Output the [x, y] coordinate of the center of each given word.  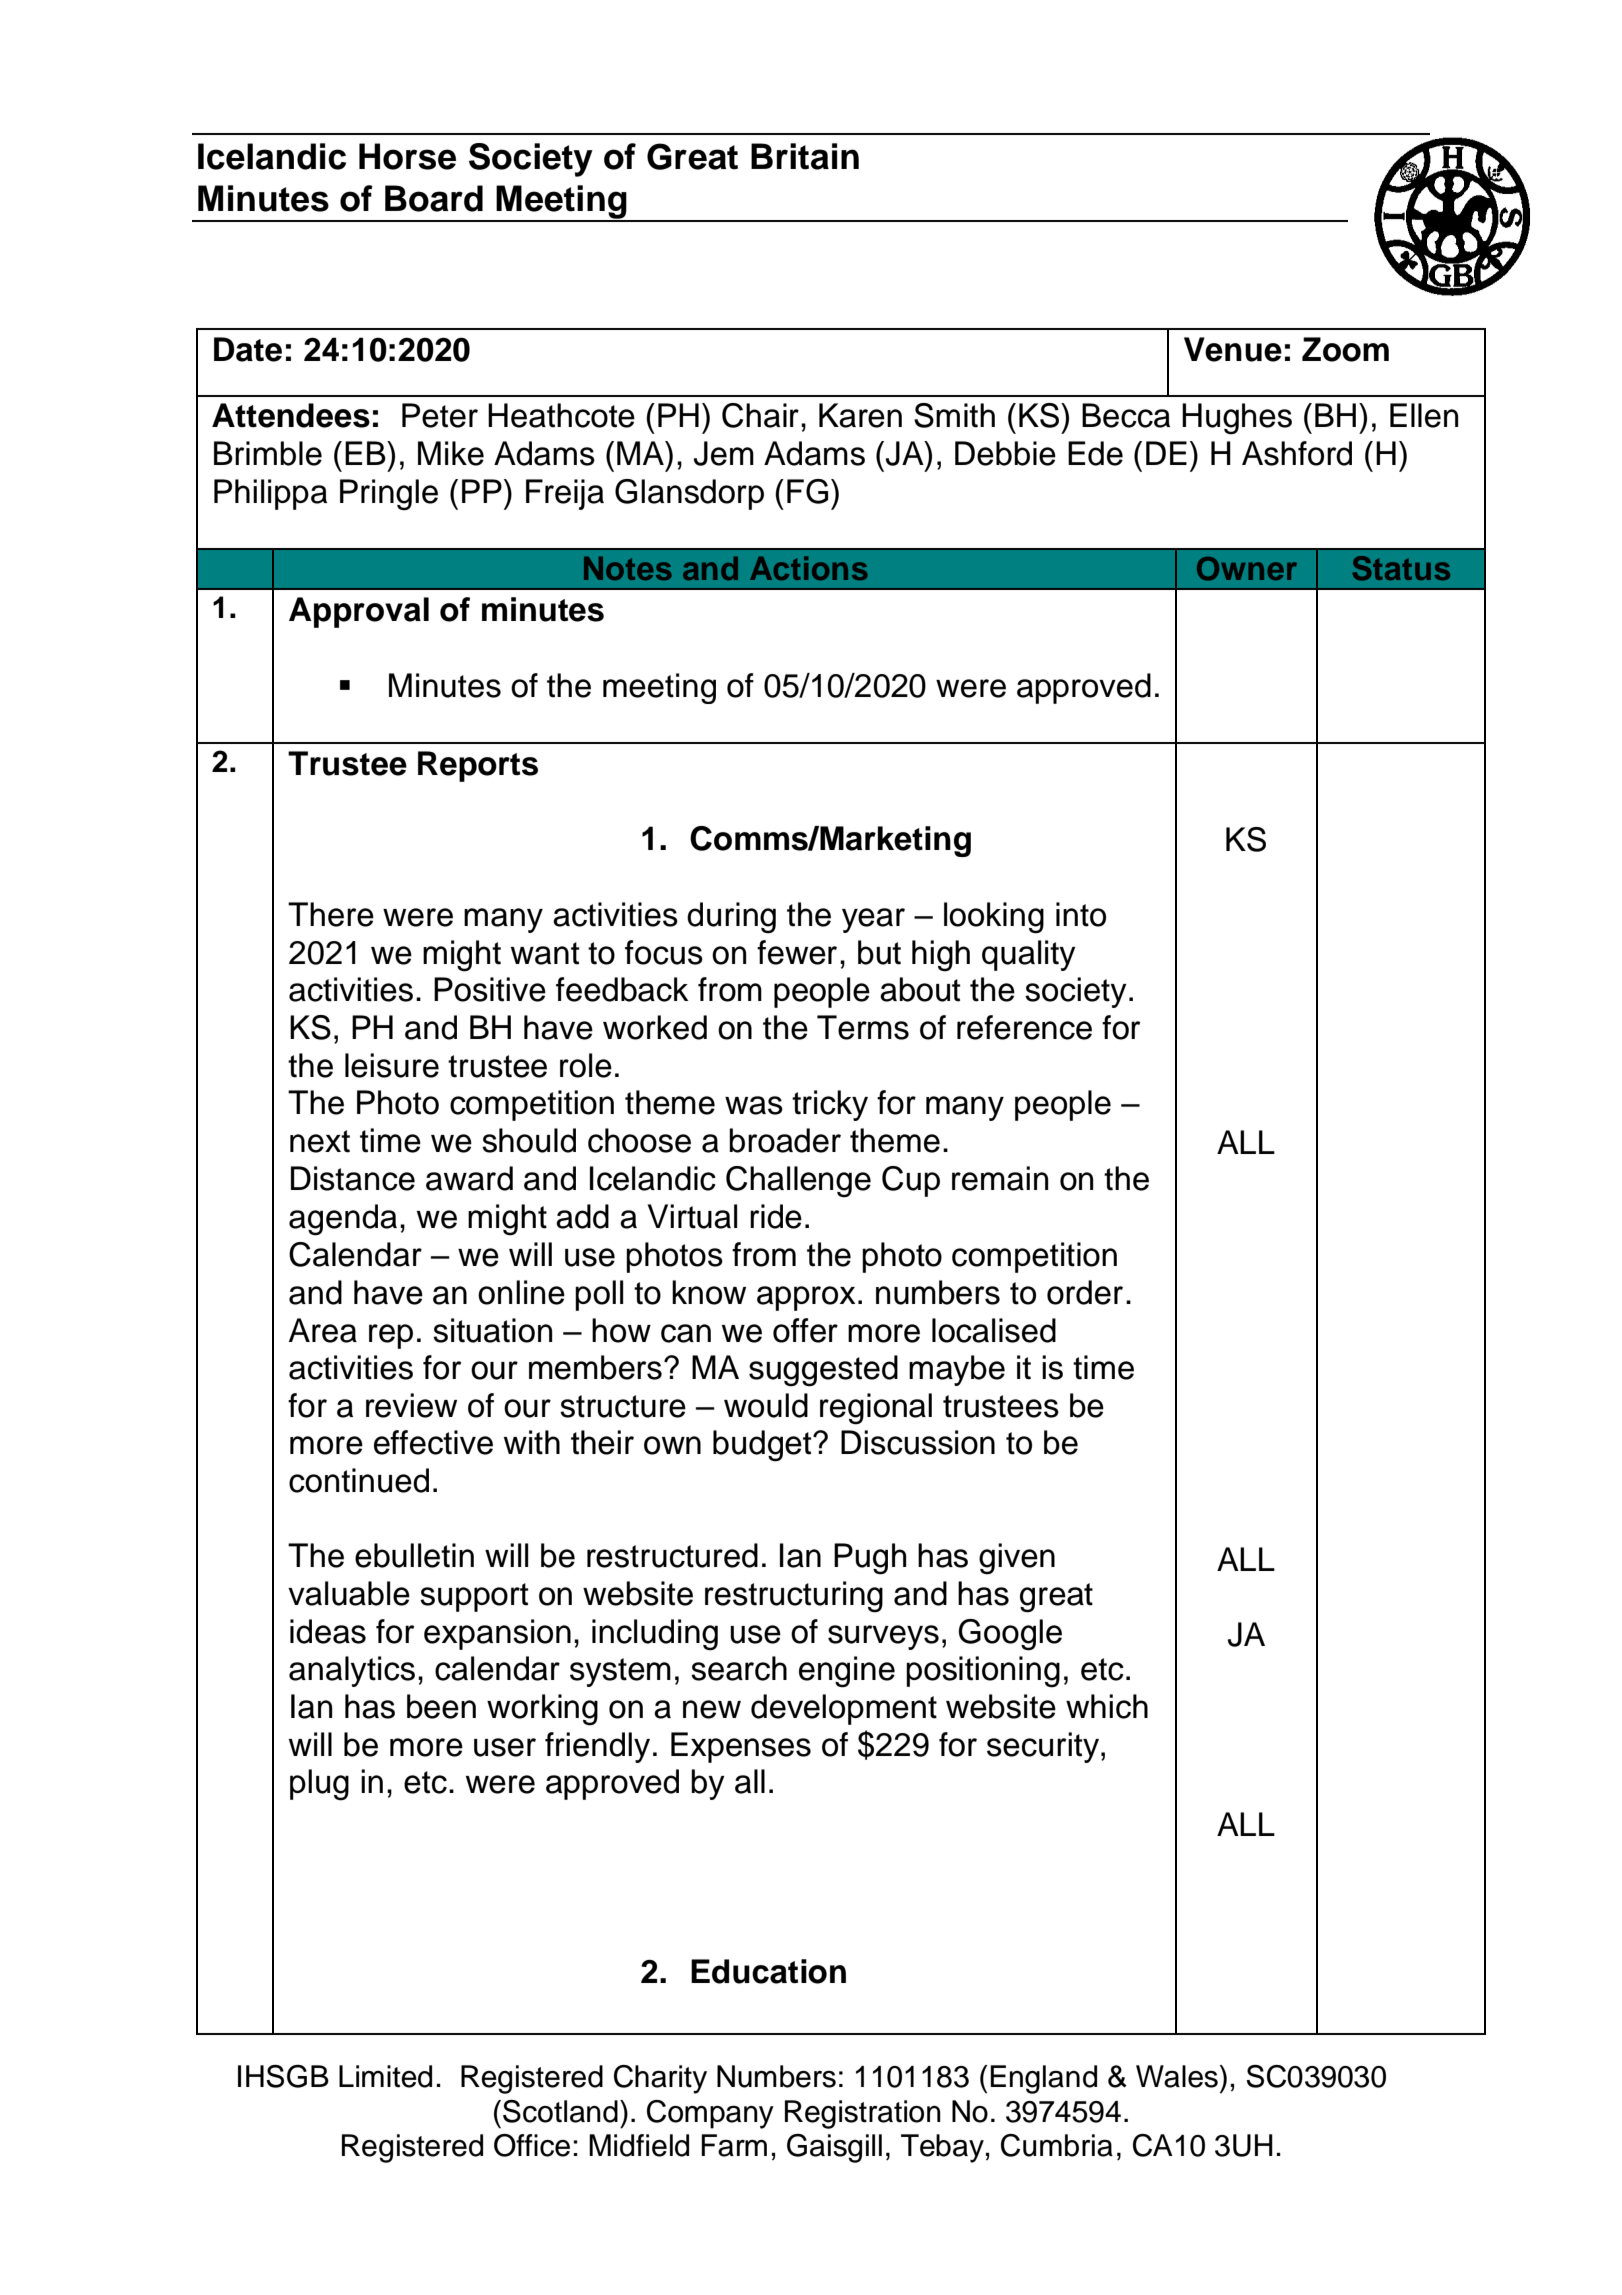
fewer [797, 952]
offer [805, 1330]
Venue [1233, 349]
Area [323, 1330]
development [844, 1709]
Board [434, 198]
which [1107, 1706]
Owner [1247, 569]
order [1085, 1292]
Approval [359, 612]
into [1081, 914]
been [441, 1706]
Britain [805, 156]
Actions [809, 568]
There [331, 914]
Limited [385, 2076]
